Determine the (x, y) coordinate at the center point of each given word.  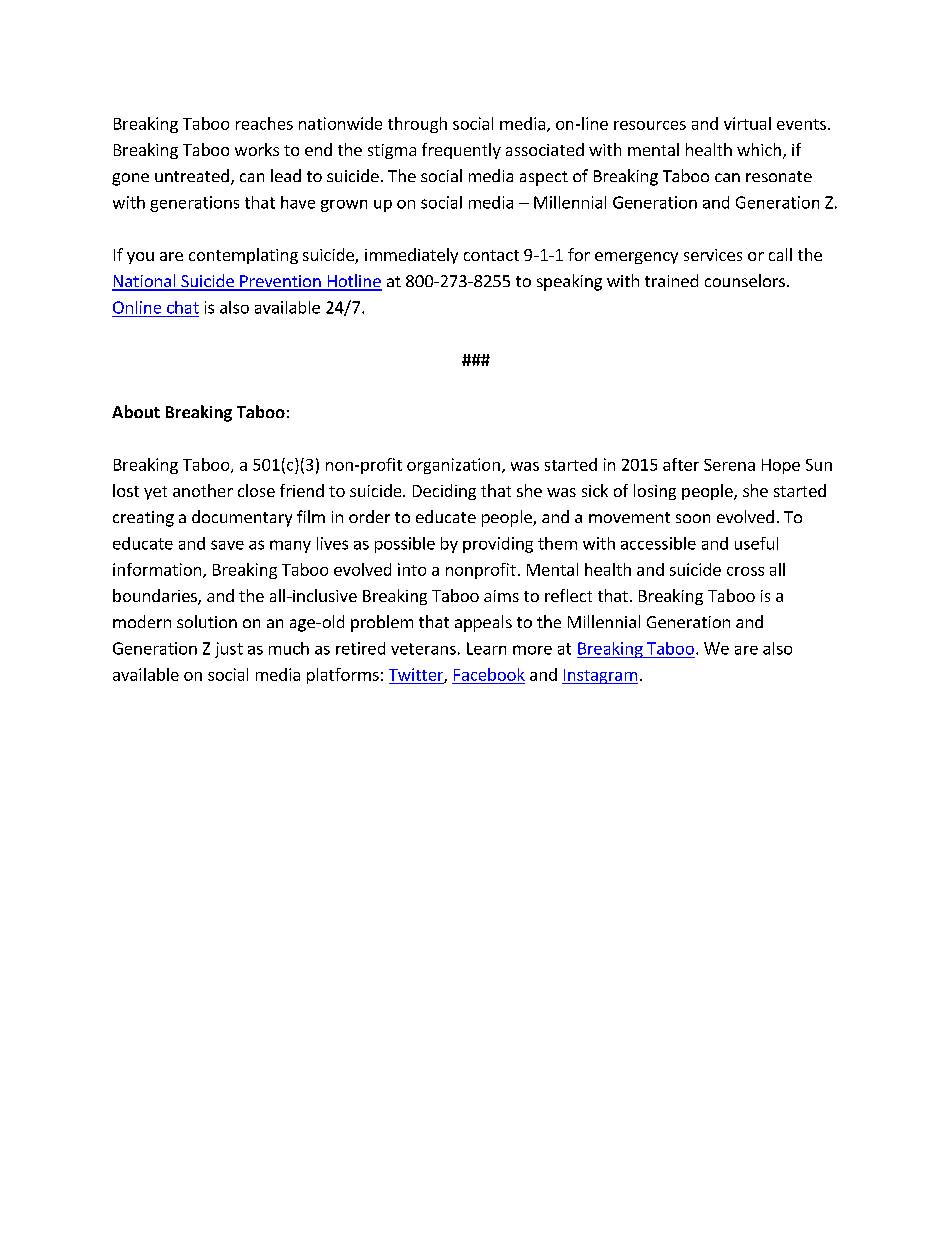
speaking (569, 282)
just (229, 650)
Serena (729, 465)
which (759, 149)
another (203, 490)
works (257, 149)
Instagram (600, 676)
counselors (745, 280)
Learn (486, 648)
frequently (461, 151)
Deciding (444, 492)
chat (183, 307)
